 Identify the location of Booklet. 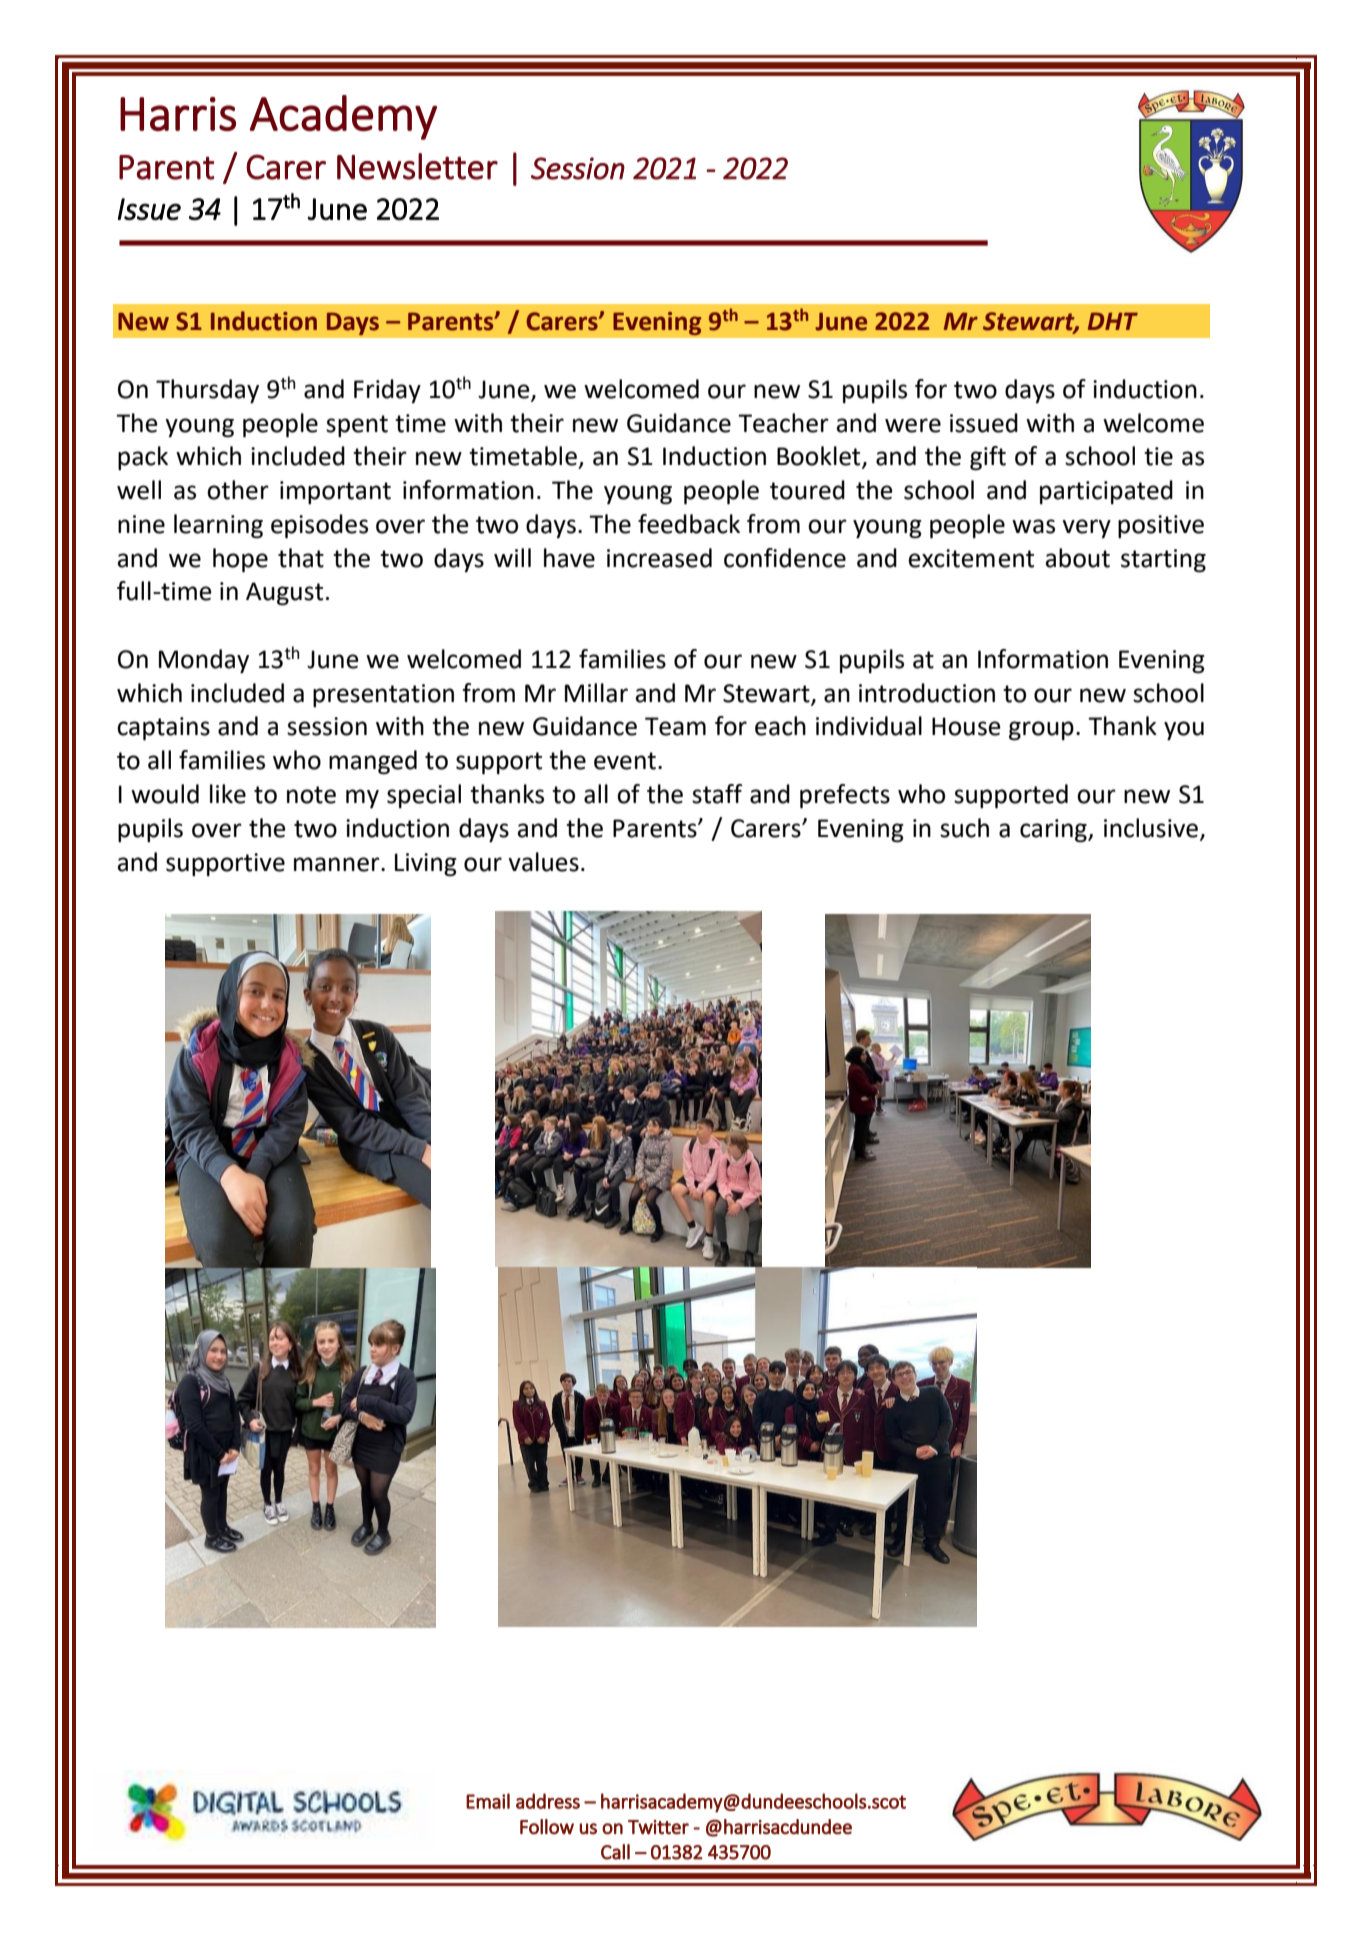
(820, 457).
